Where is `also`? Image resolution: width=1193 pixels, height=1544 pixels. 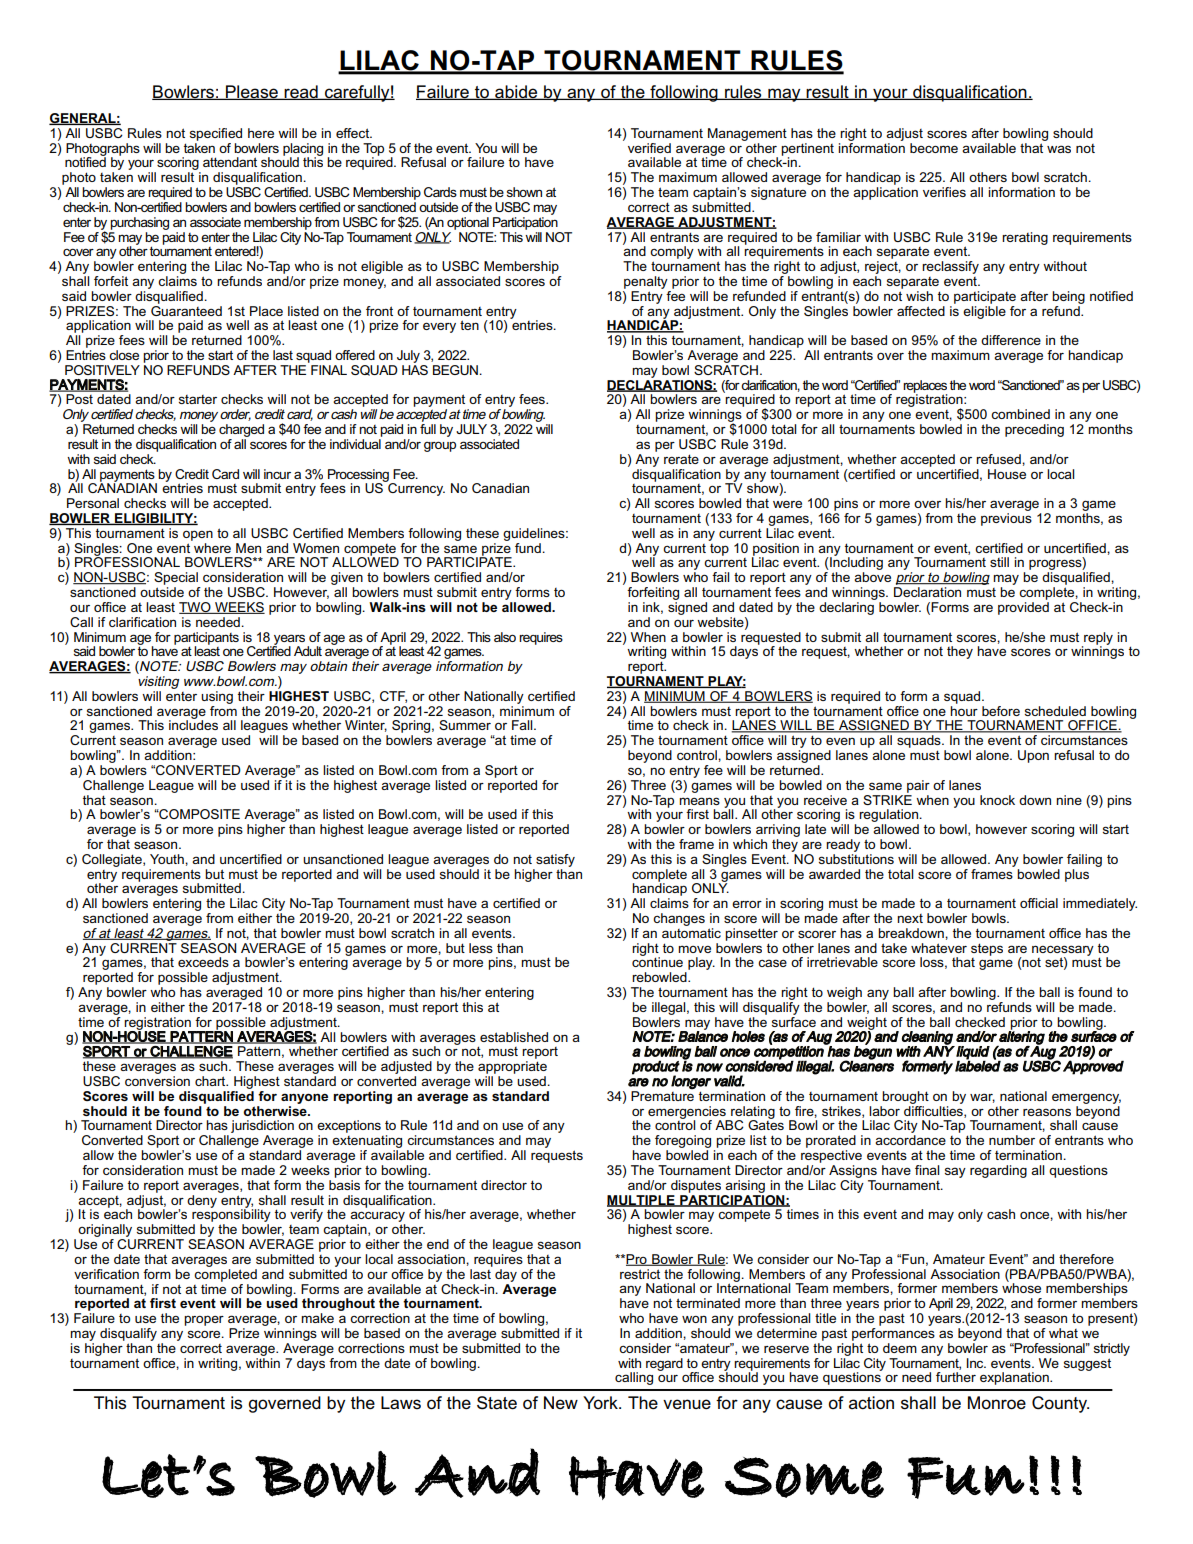
also is located at coordinates (505, 637).
